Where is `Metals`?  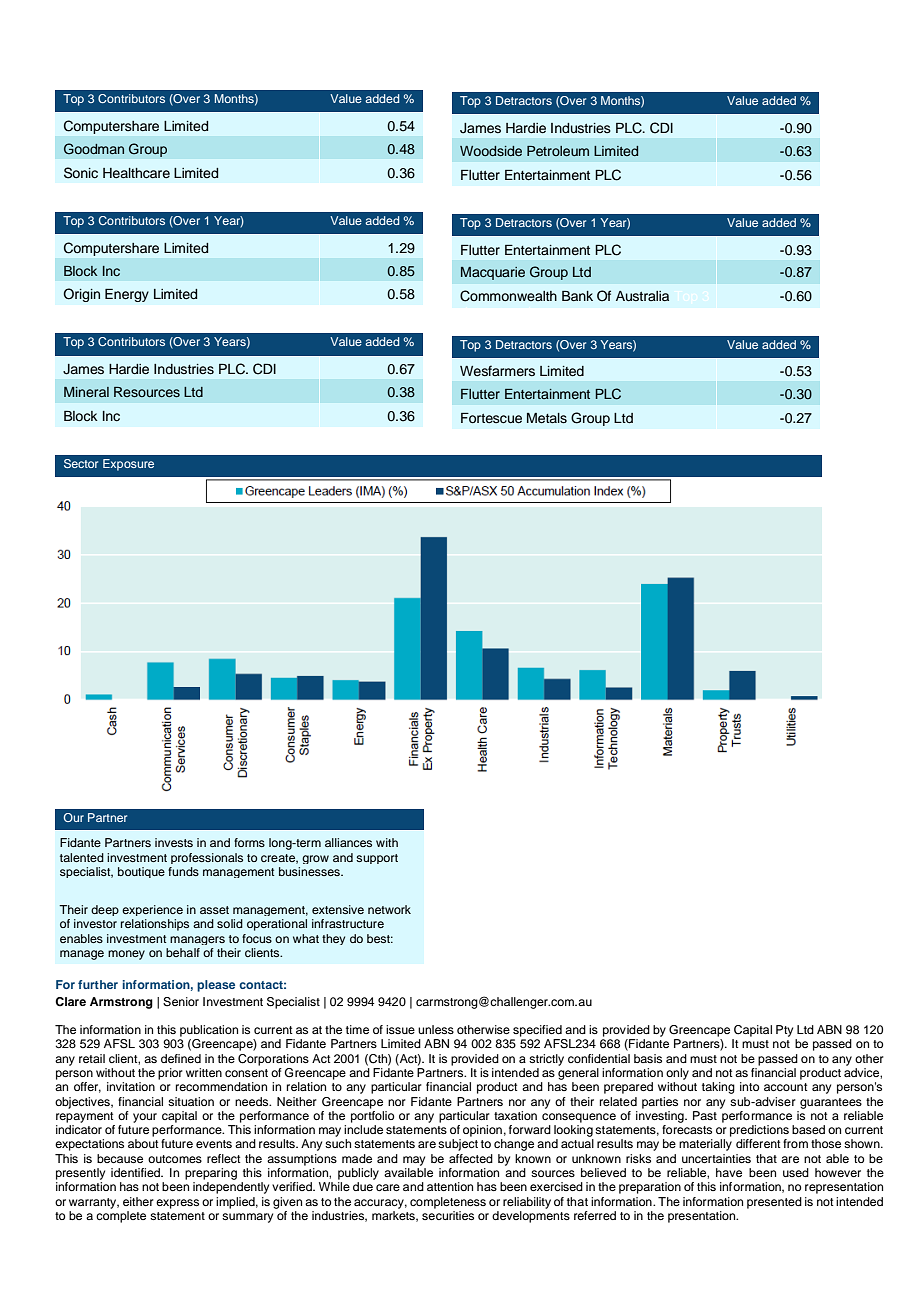 Metals is located at coordinates (547, 418).
